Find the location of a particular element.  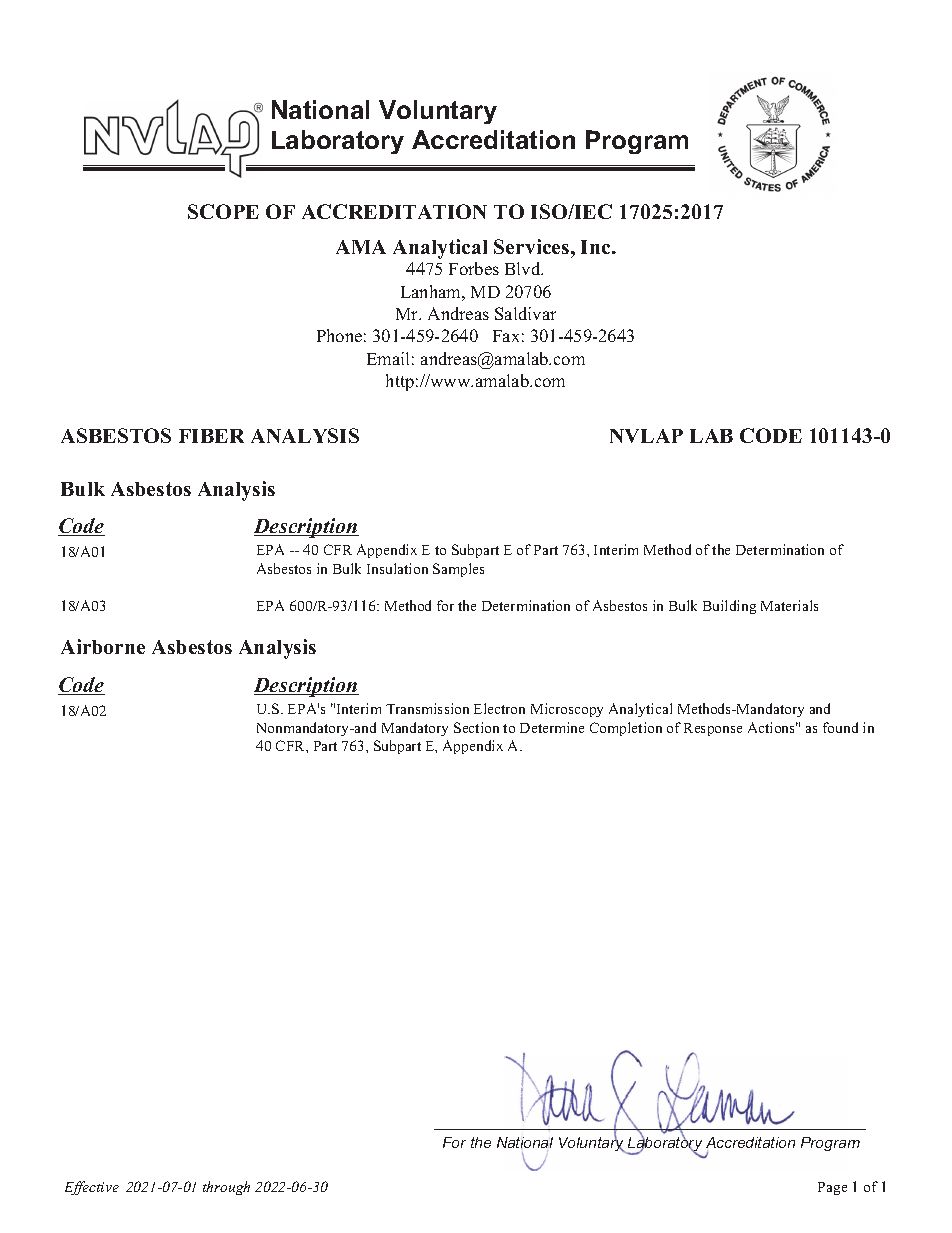

Actions is located at coordinates (773, 727).
